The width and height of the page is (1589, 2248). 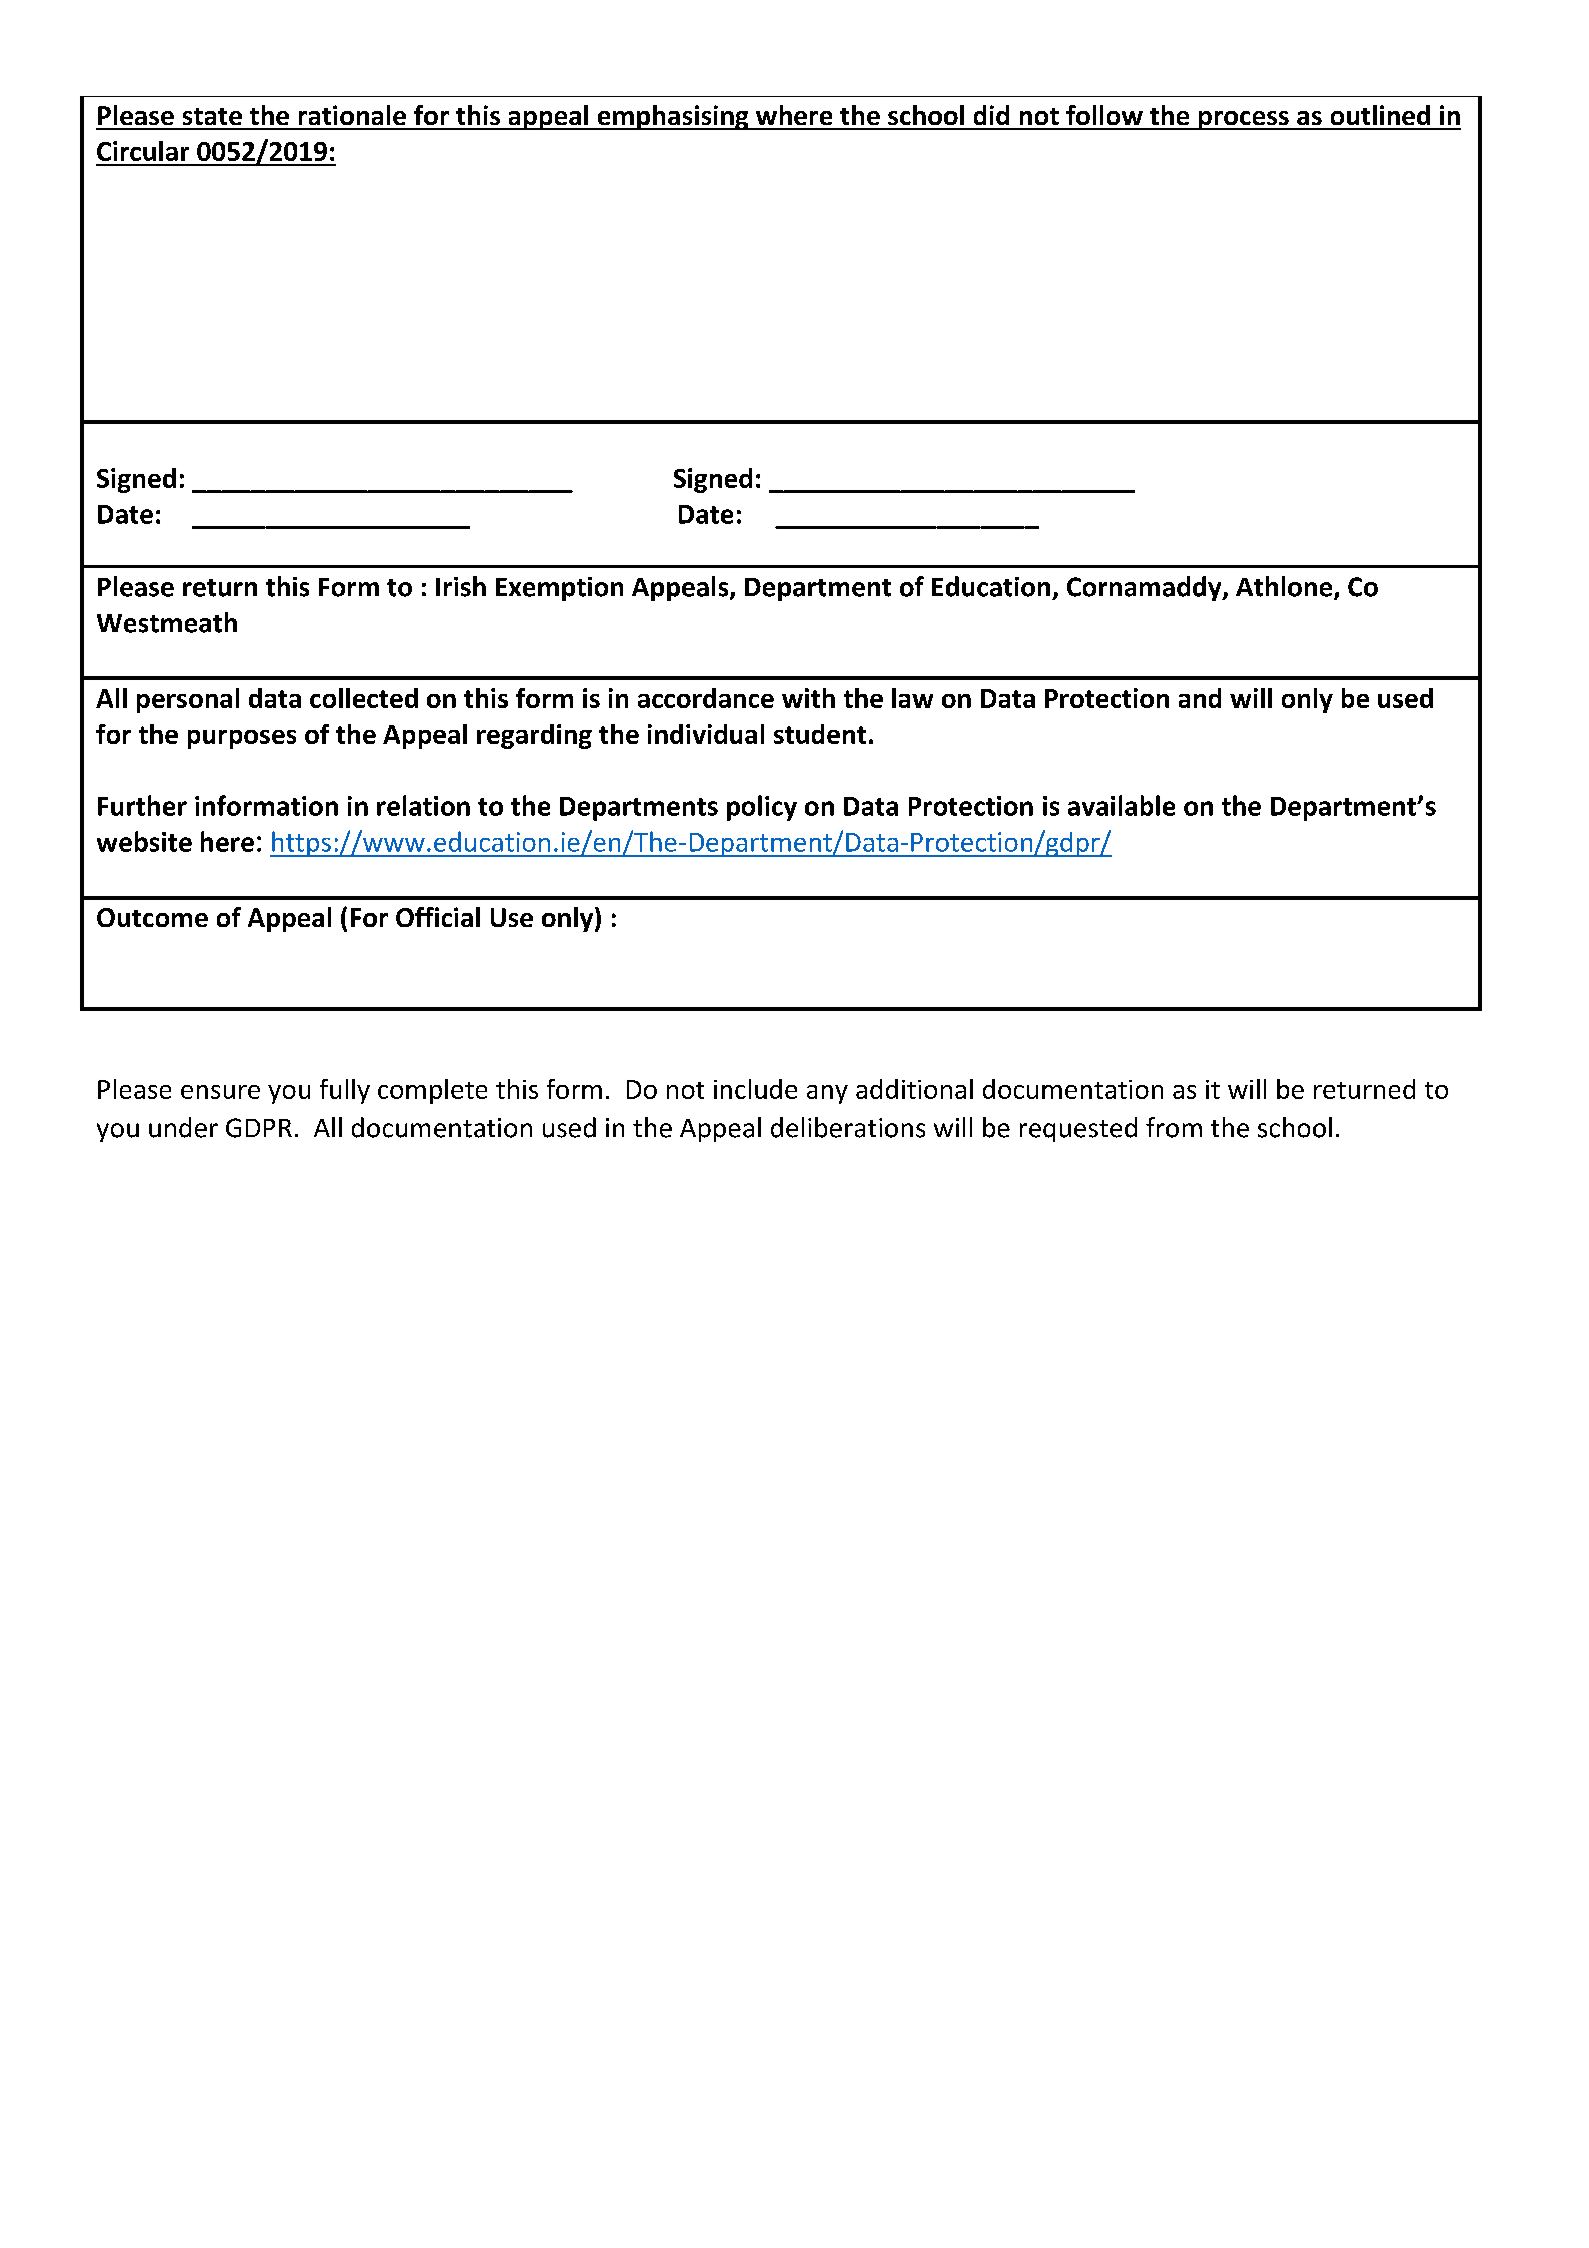 I want to click on collected, so click(x=364, y=698).
